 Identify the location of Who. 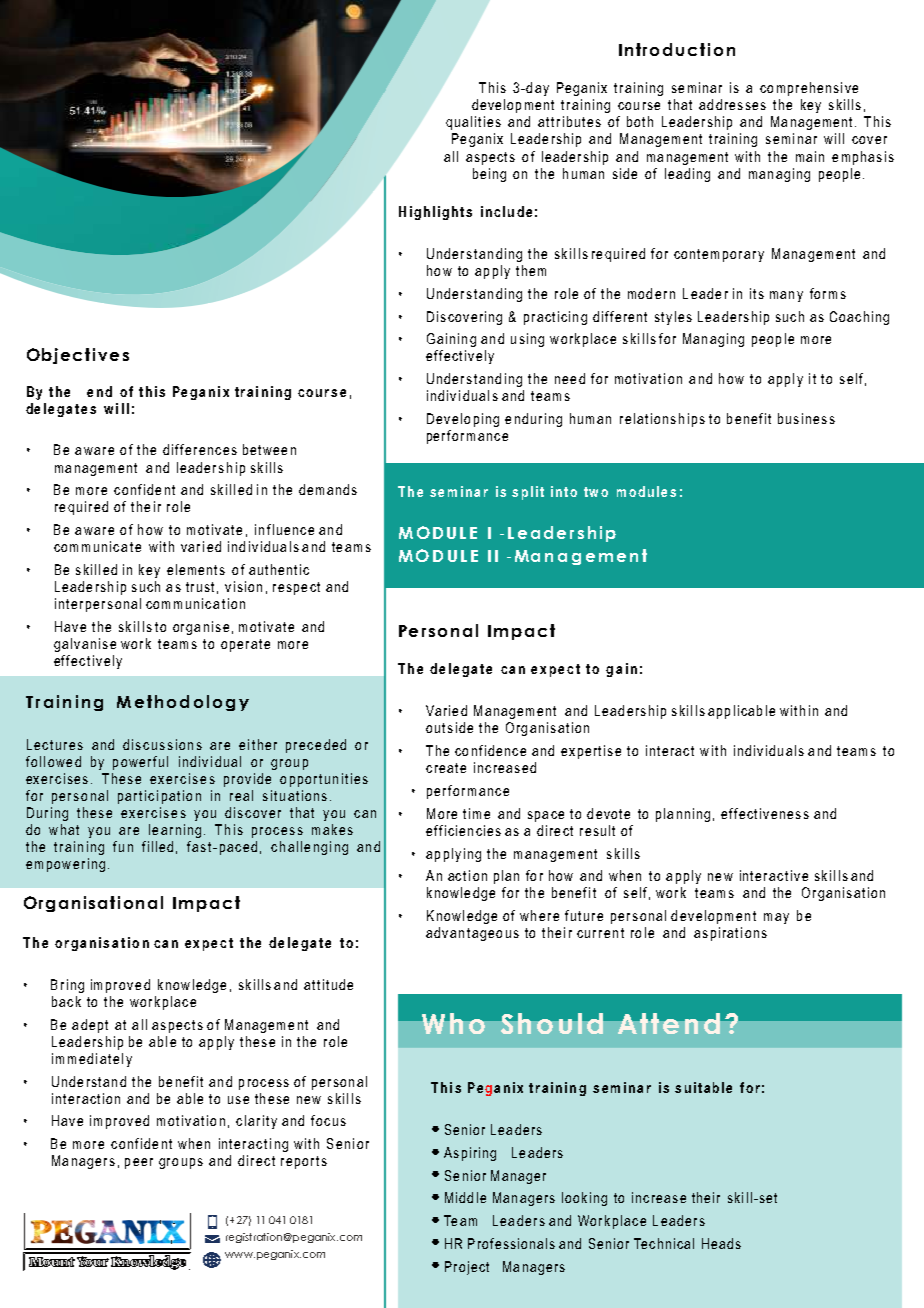
(453, 1023).
